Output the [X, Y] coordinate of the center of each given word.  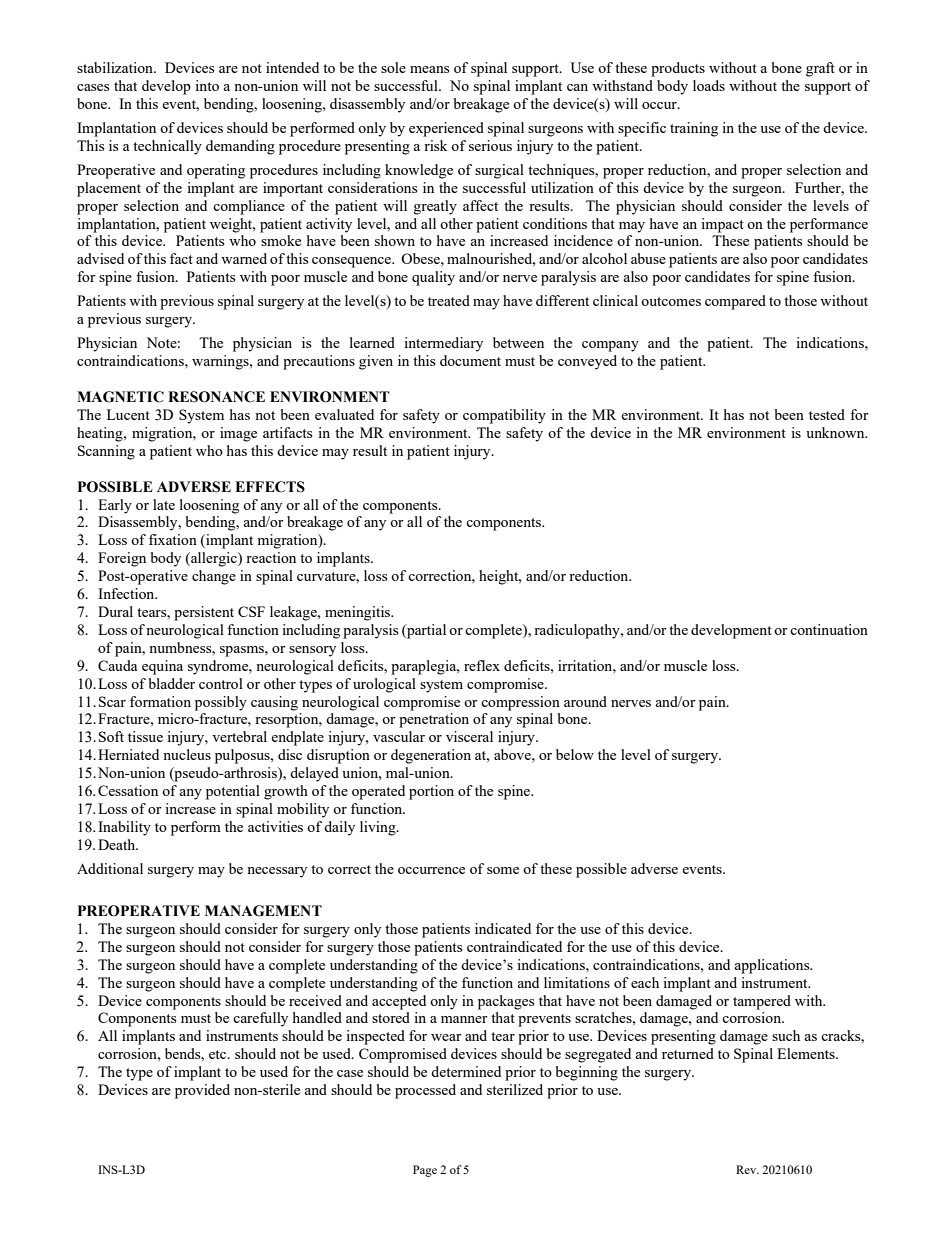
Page [425, 1171]
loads [709, 85]
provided [202, 1091]
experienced [446, 129]
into [207, 85]
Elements [807, 1053]
